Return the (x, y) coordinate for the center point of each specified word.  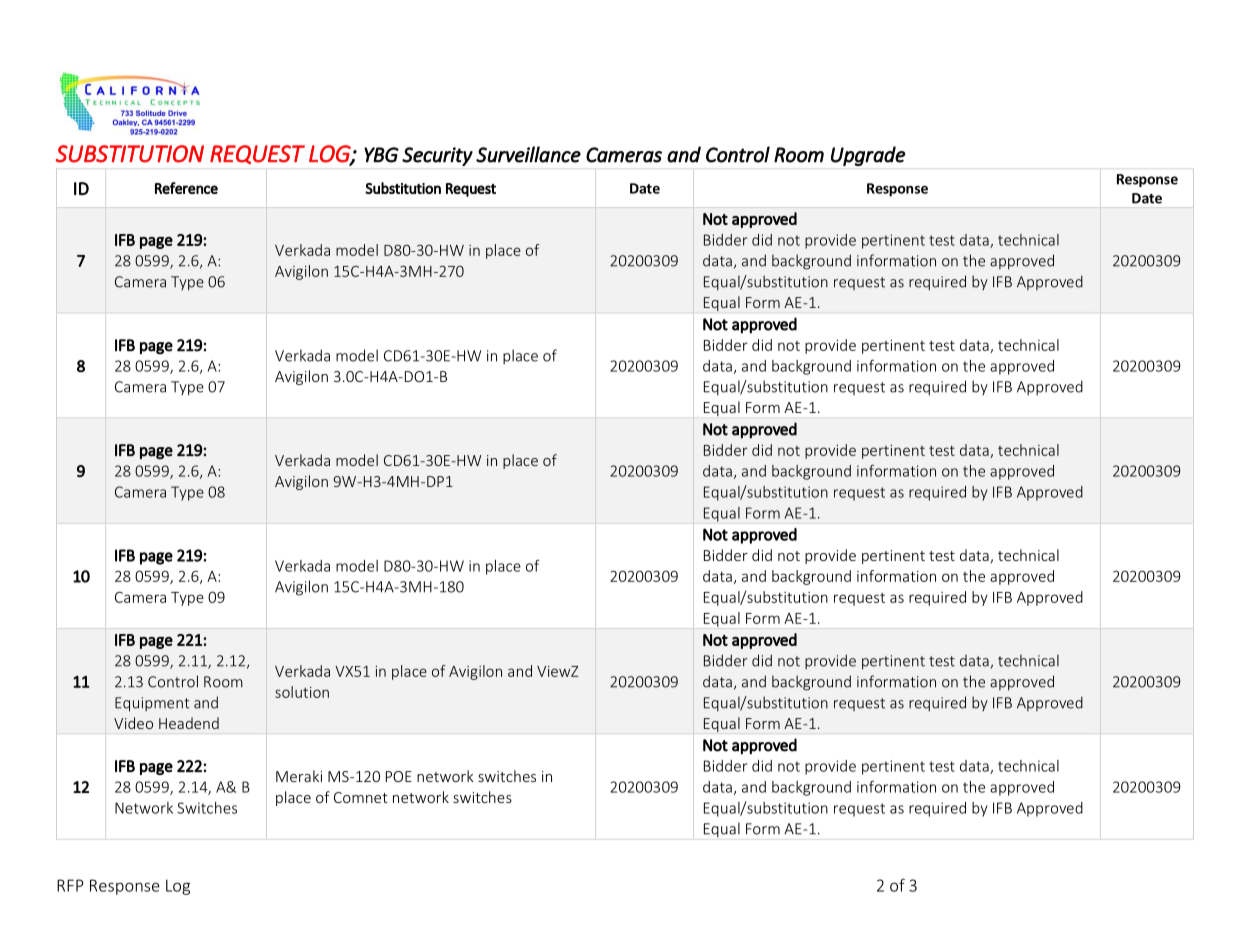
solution (302, 692)
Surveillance (528, 154)
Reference (186, 188)
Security (437, 156)
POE (399, 776)
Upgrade (868, 156)
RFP (70, 885)
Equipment (152, 704)
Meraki (299, 776)
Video (133, 723)
